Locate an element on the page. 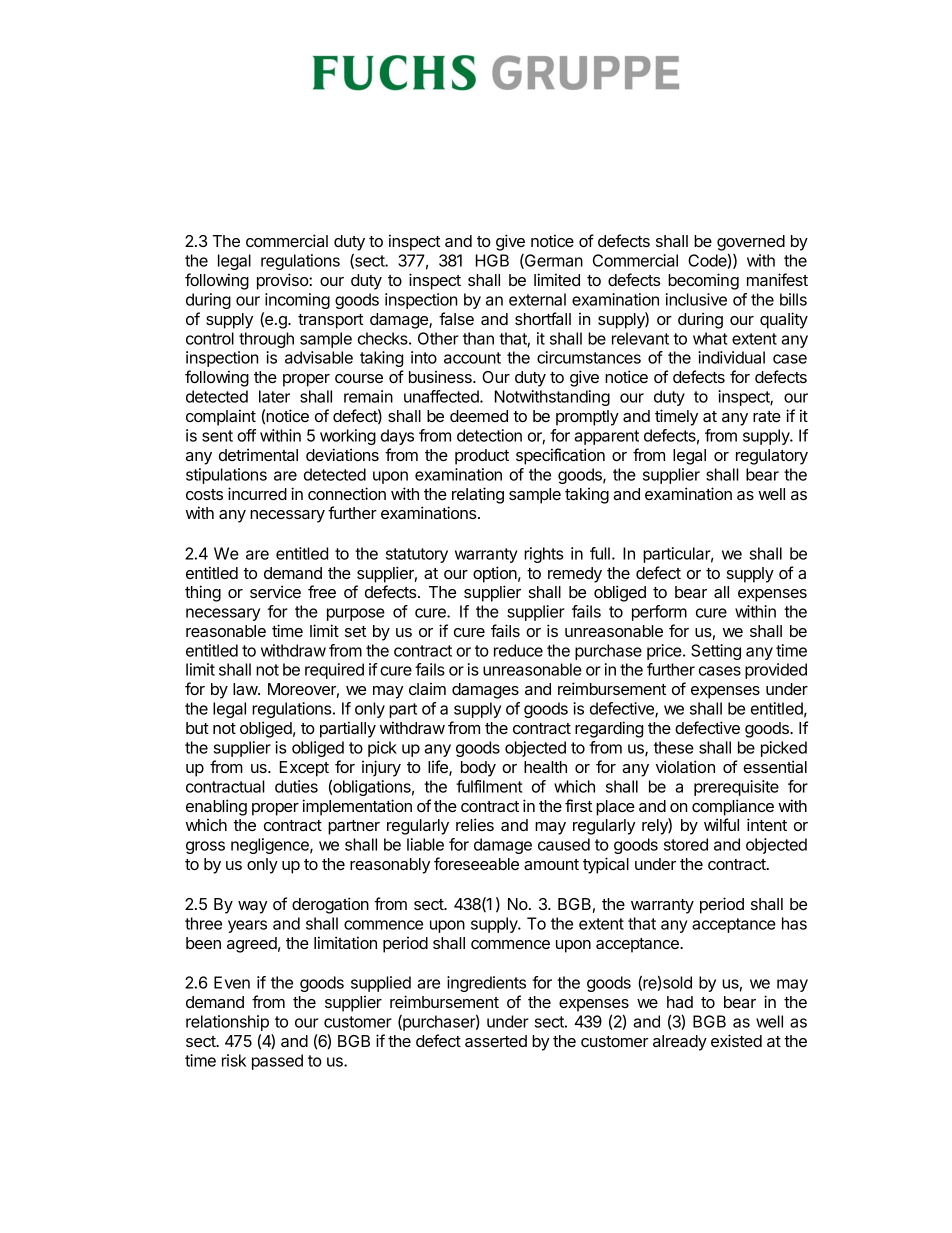  product is located at coordinates (482, 457).
